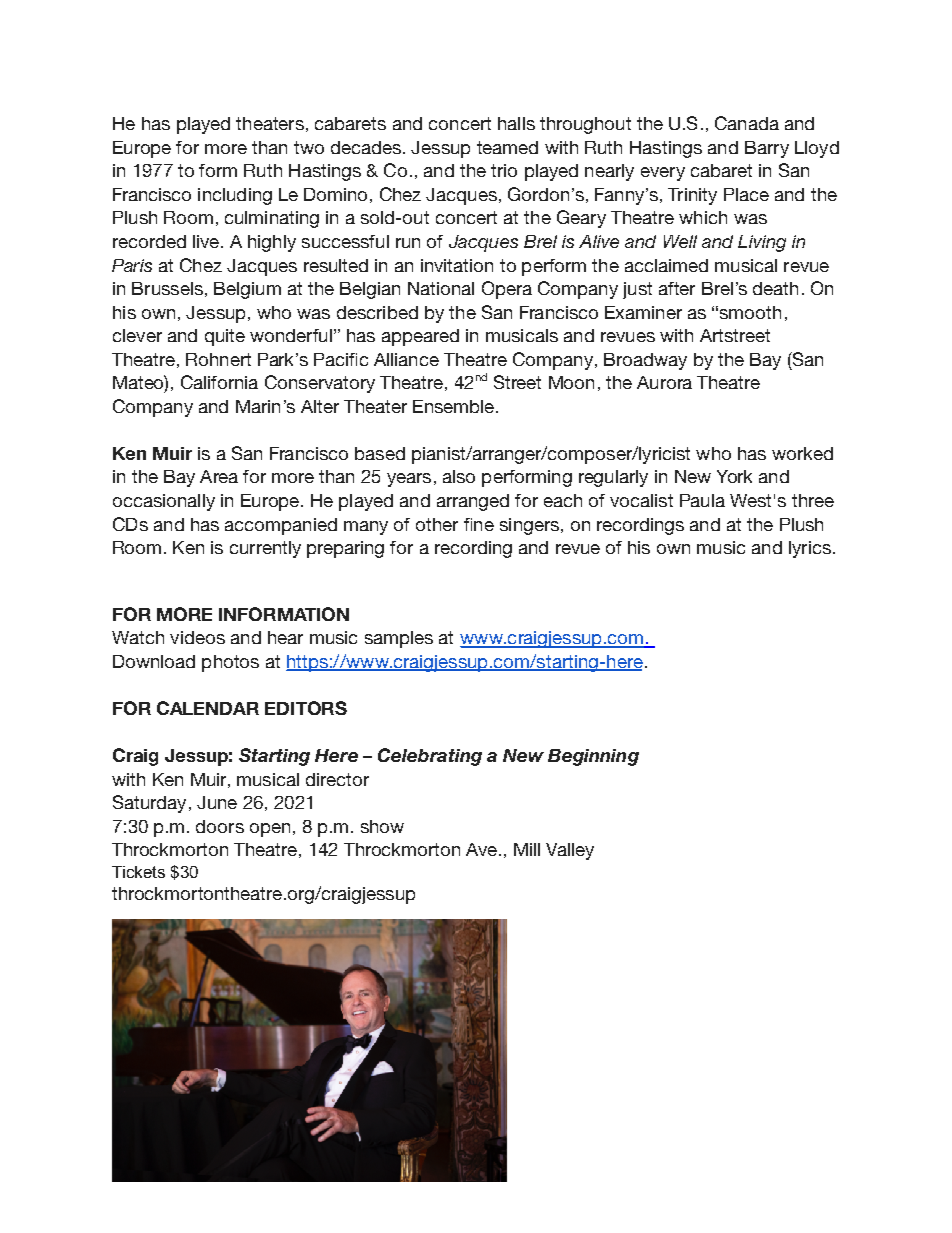 Image resolution: width=952 pixels, height=1233 pixels. Describe the element at coordinates (810, 549) in the document. I see `lyrics` at that location.
